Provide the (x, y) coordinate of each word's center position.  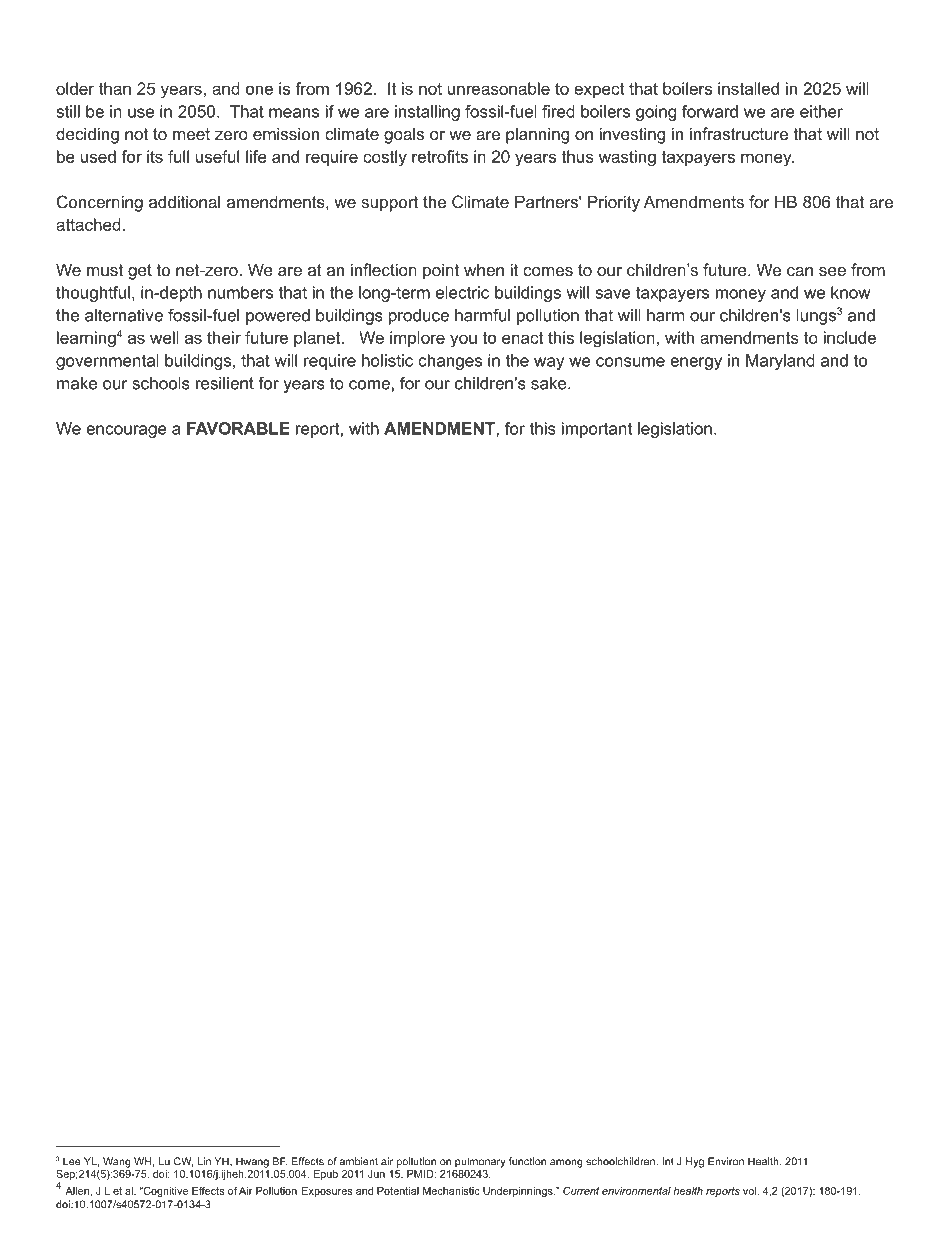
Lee (72, 1161)
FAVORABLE (238, 428)
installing (427, 113)
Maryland (780, 362)
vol (750, 1191)
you (463, 341)
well (164, 337)
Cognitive (164, 1192)
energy (696, 363)
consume (630, 362)
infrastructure (739, 133)
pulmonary (480, 1162)
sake (550, 383)
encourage (126, 431)
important (597, 430)
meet (191, 134)
